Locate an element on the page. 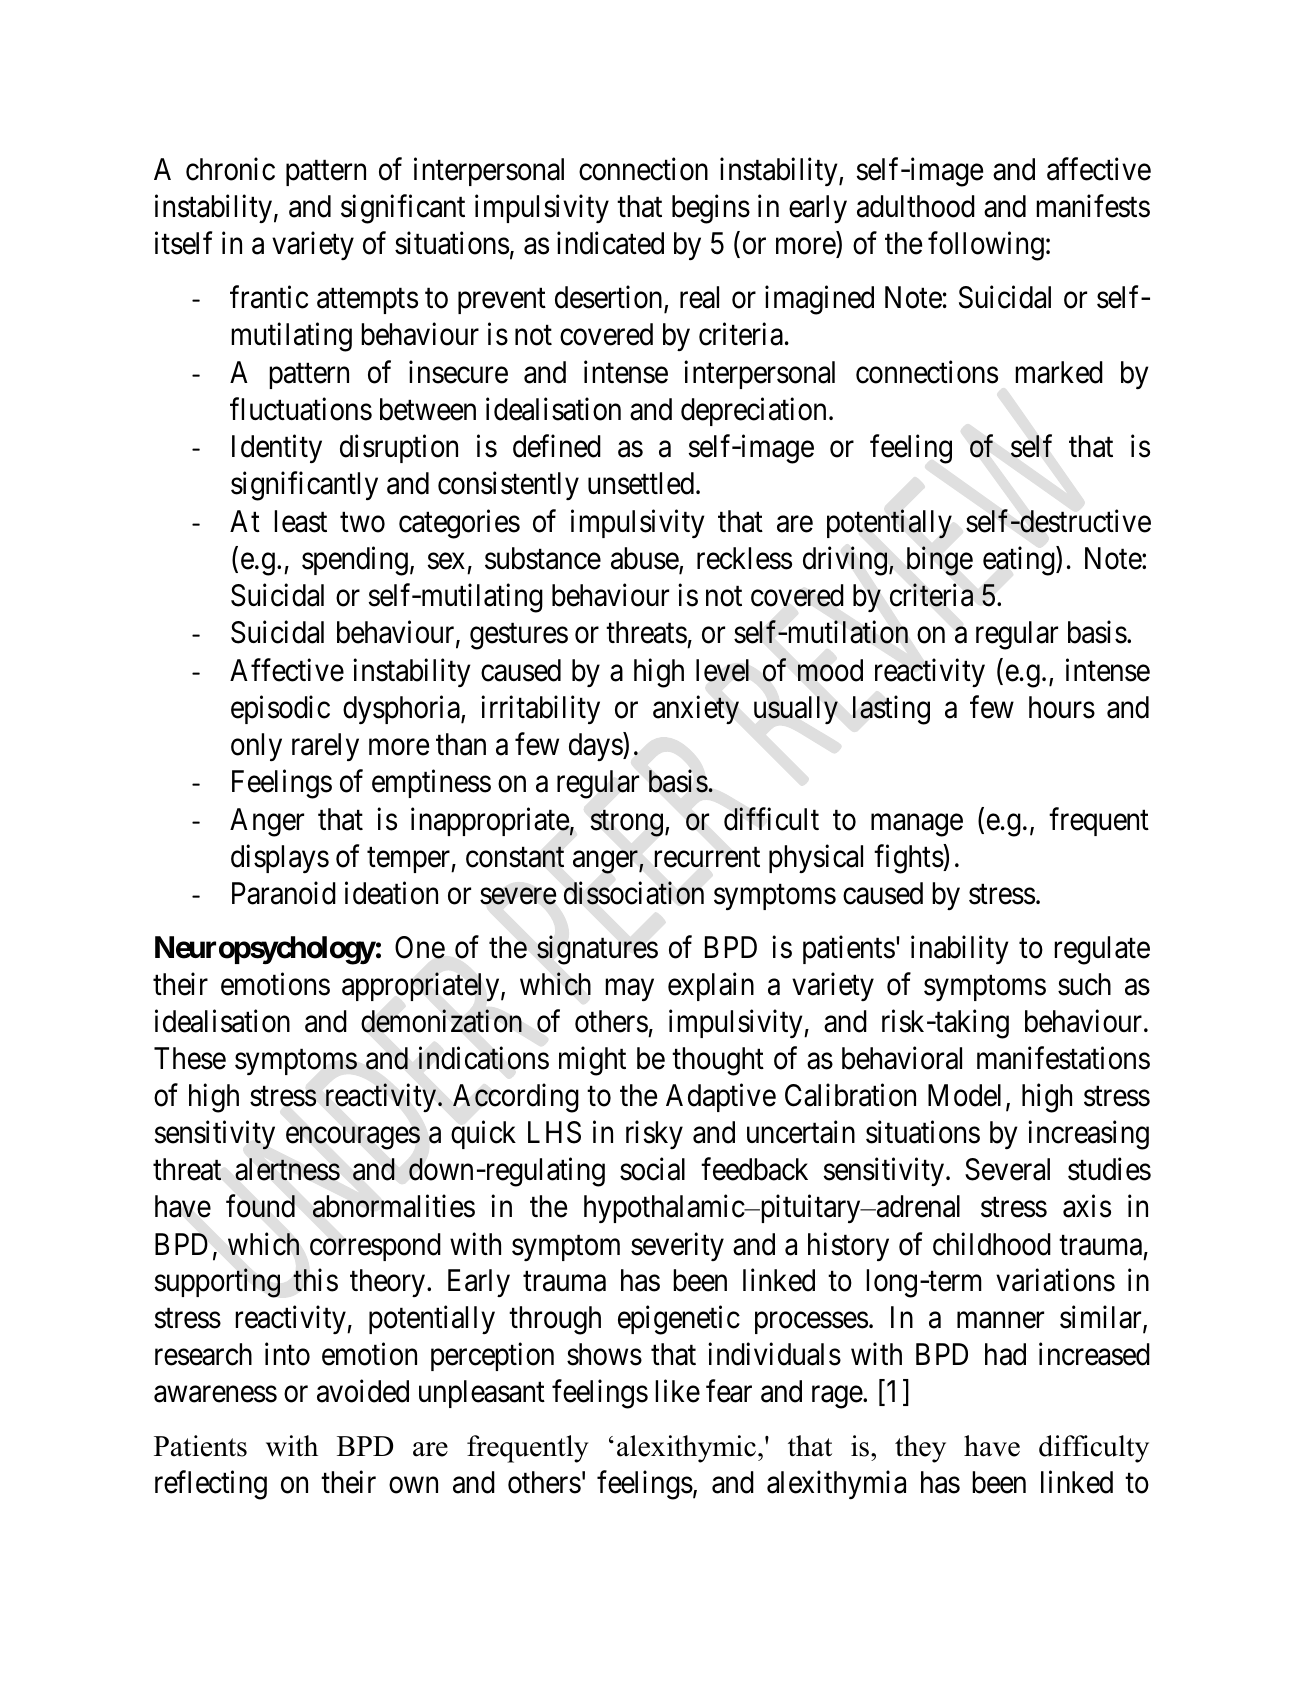 This document has width=1303, height=1686. displays is located at coordinates (280, 858).
